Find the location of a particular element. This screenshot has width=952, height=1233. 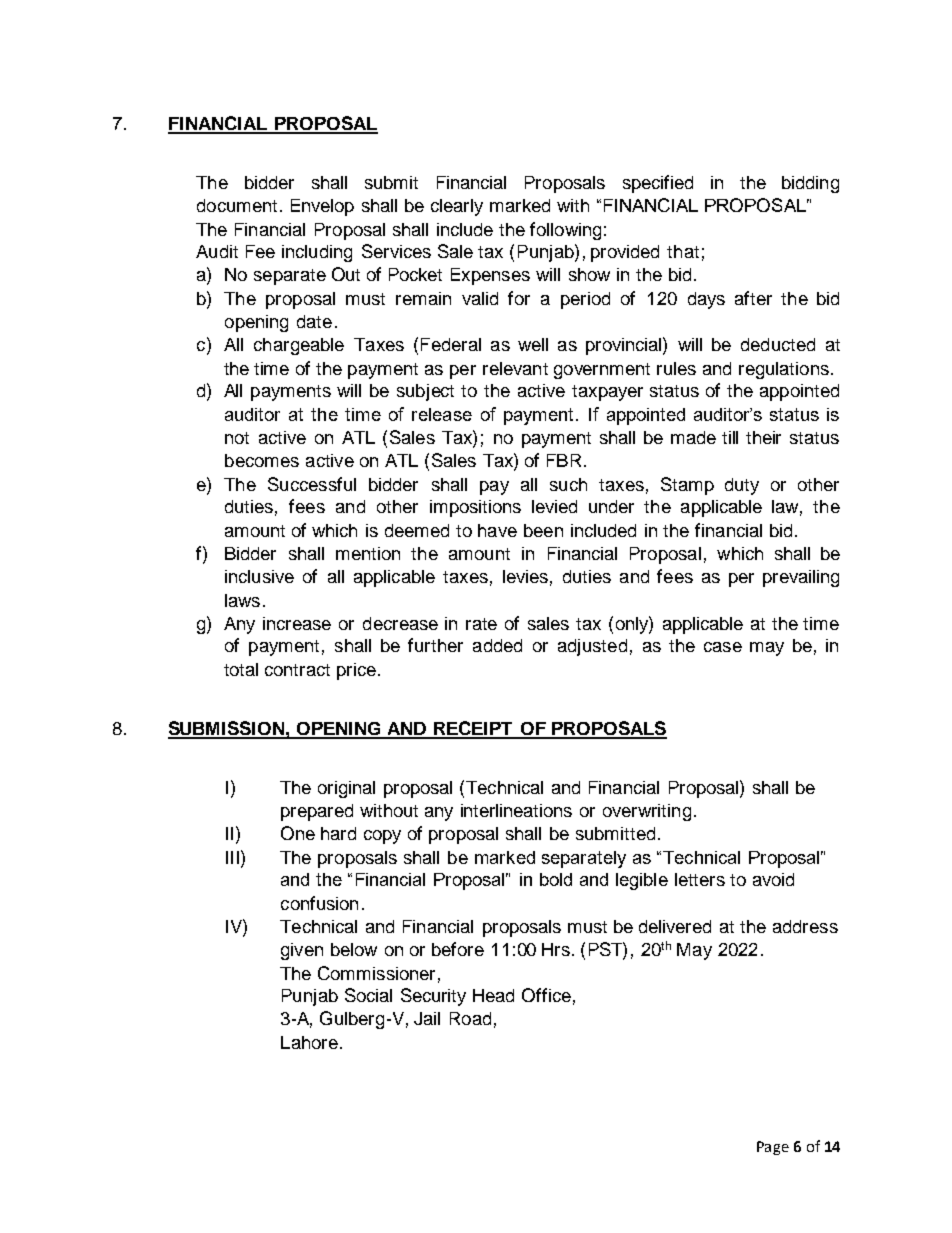

till is located at coordinates (730, 437).
